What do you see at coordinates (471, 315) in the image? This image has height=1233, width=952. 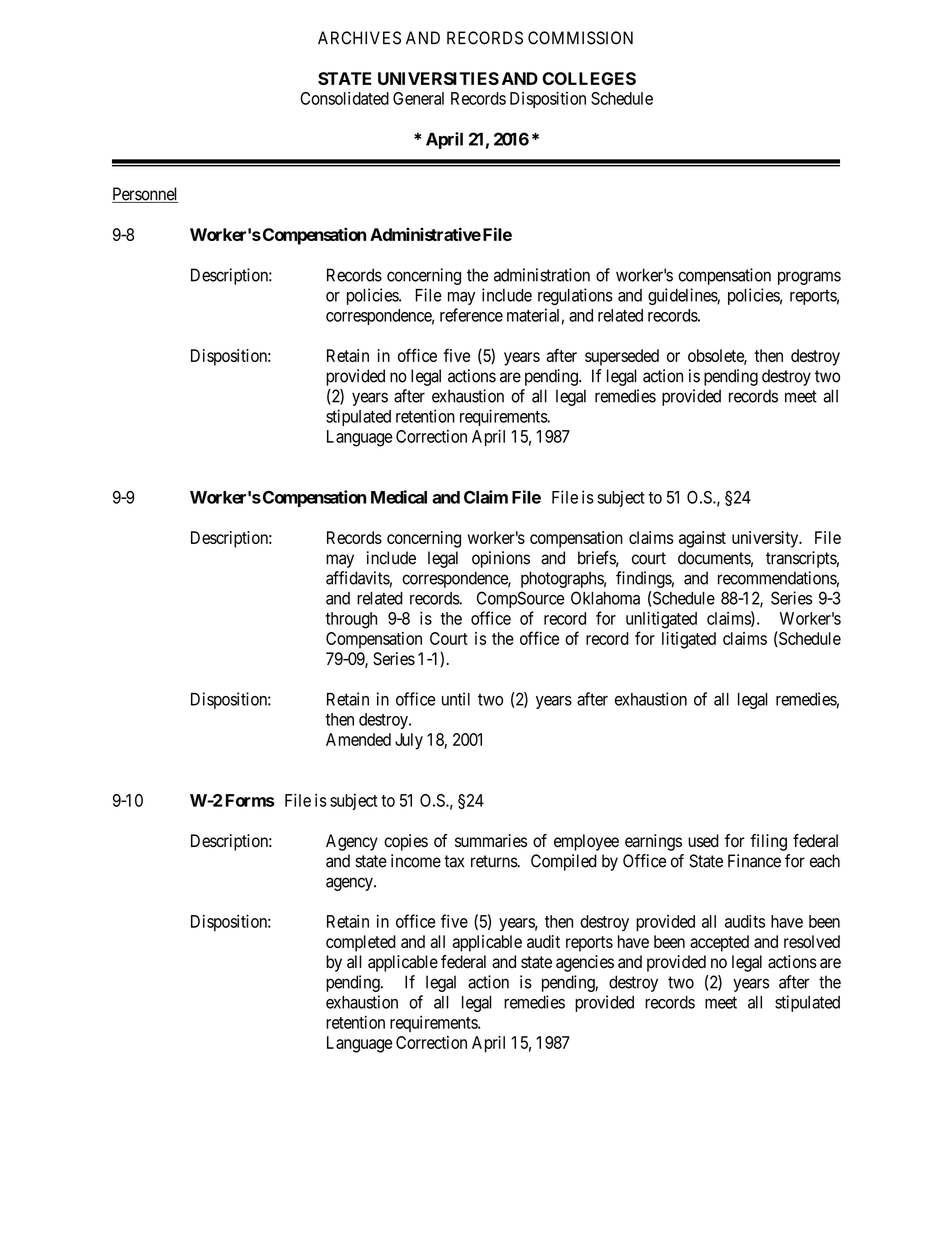 I see `reference` at bounding box center [471, 315].
